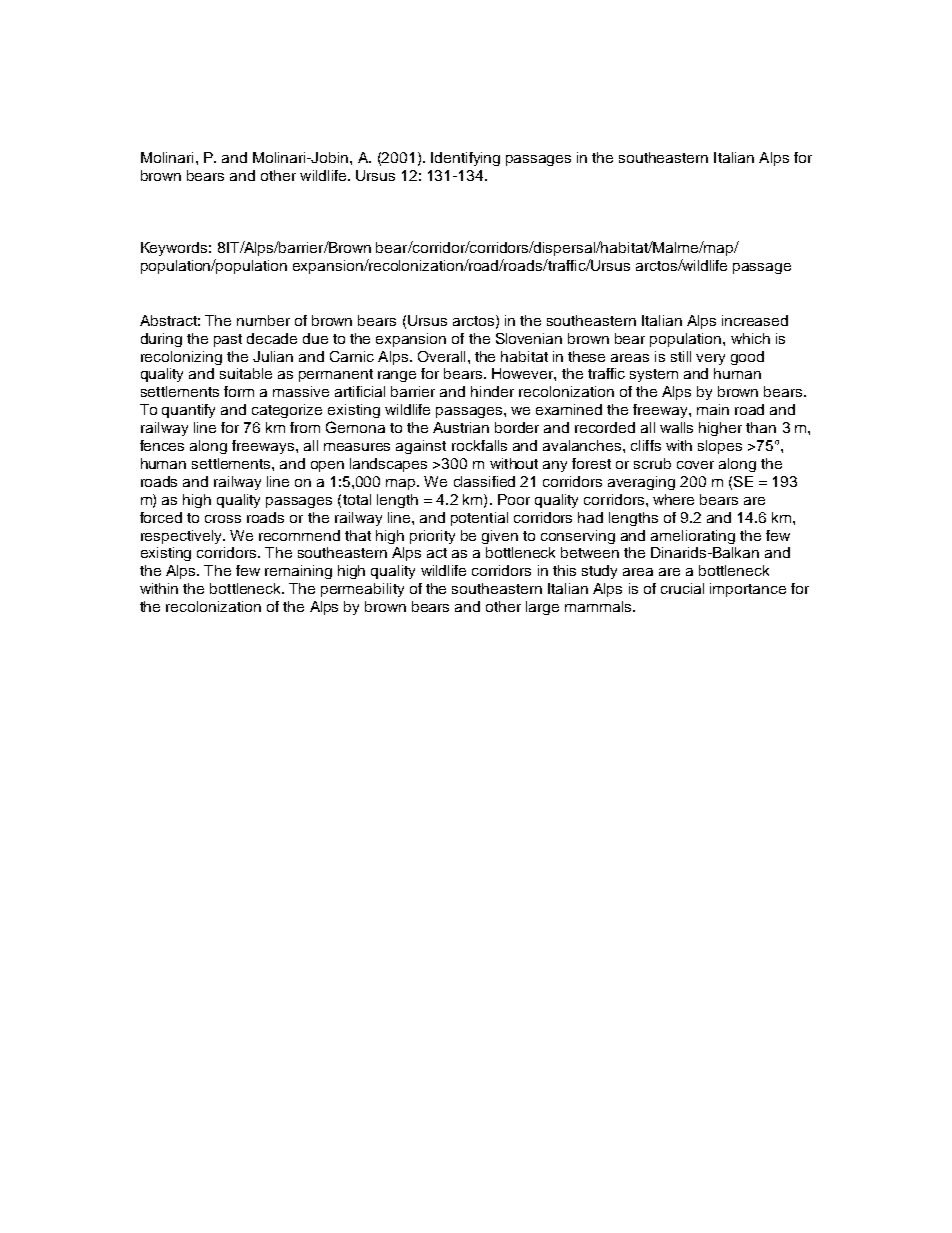 The image size is (952, 1233). I want to click on increased, so click(755, 320).
